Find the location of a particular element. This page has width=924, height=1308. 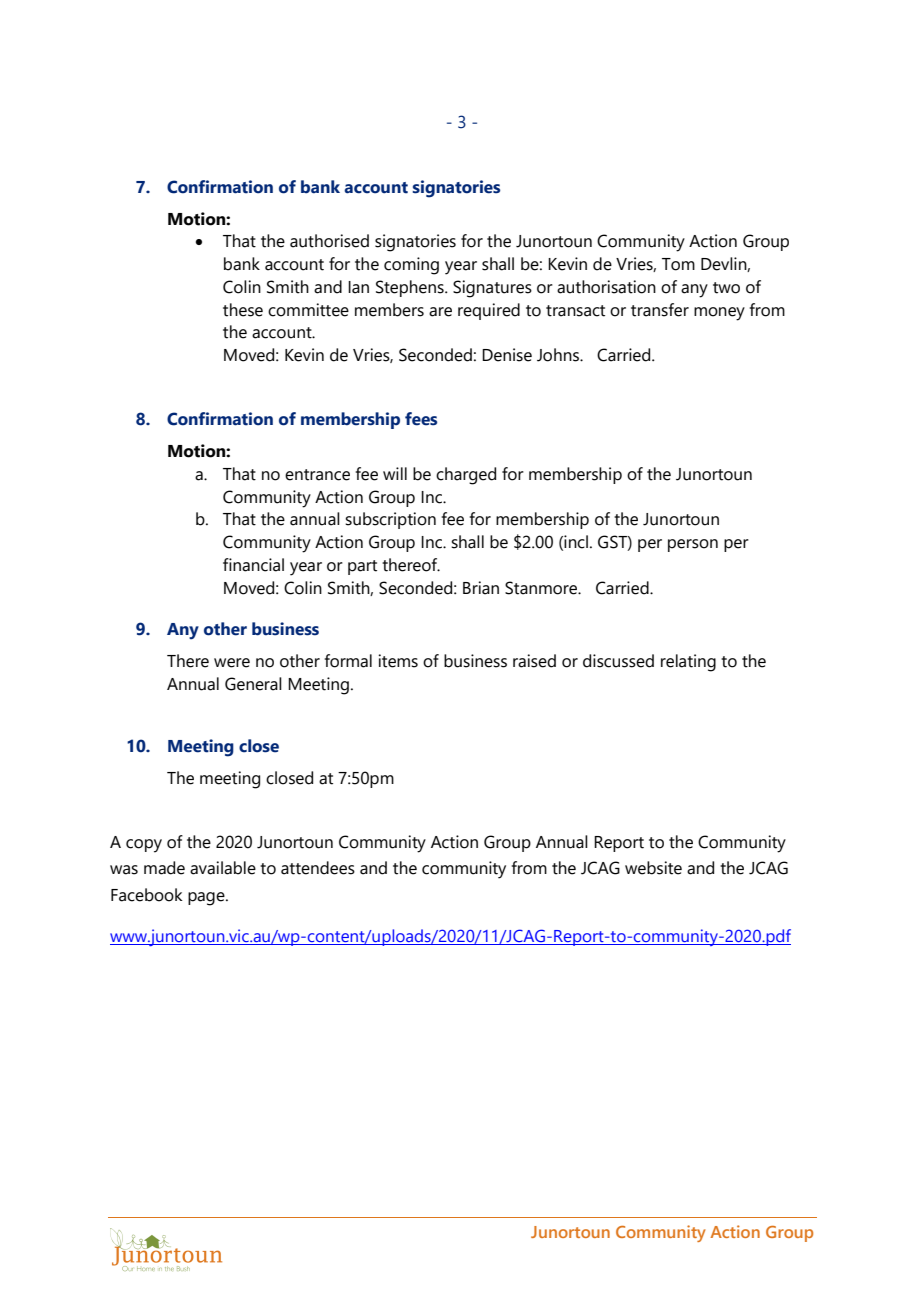

relating is located at coordinates (688, 663).
